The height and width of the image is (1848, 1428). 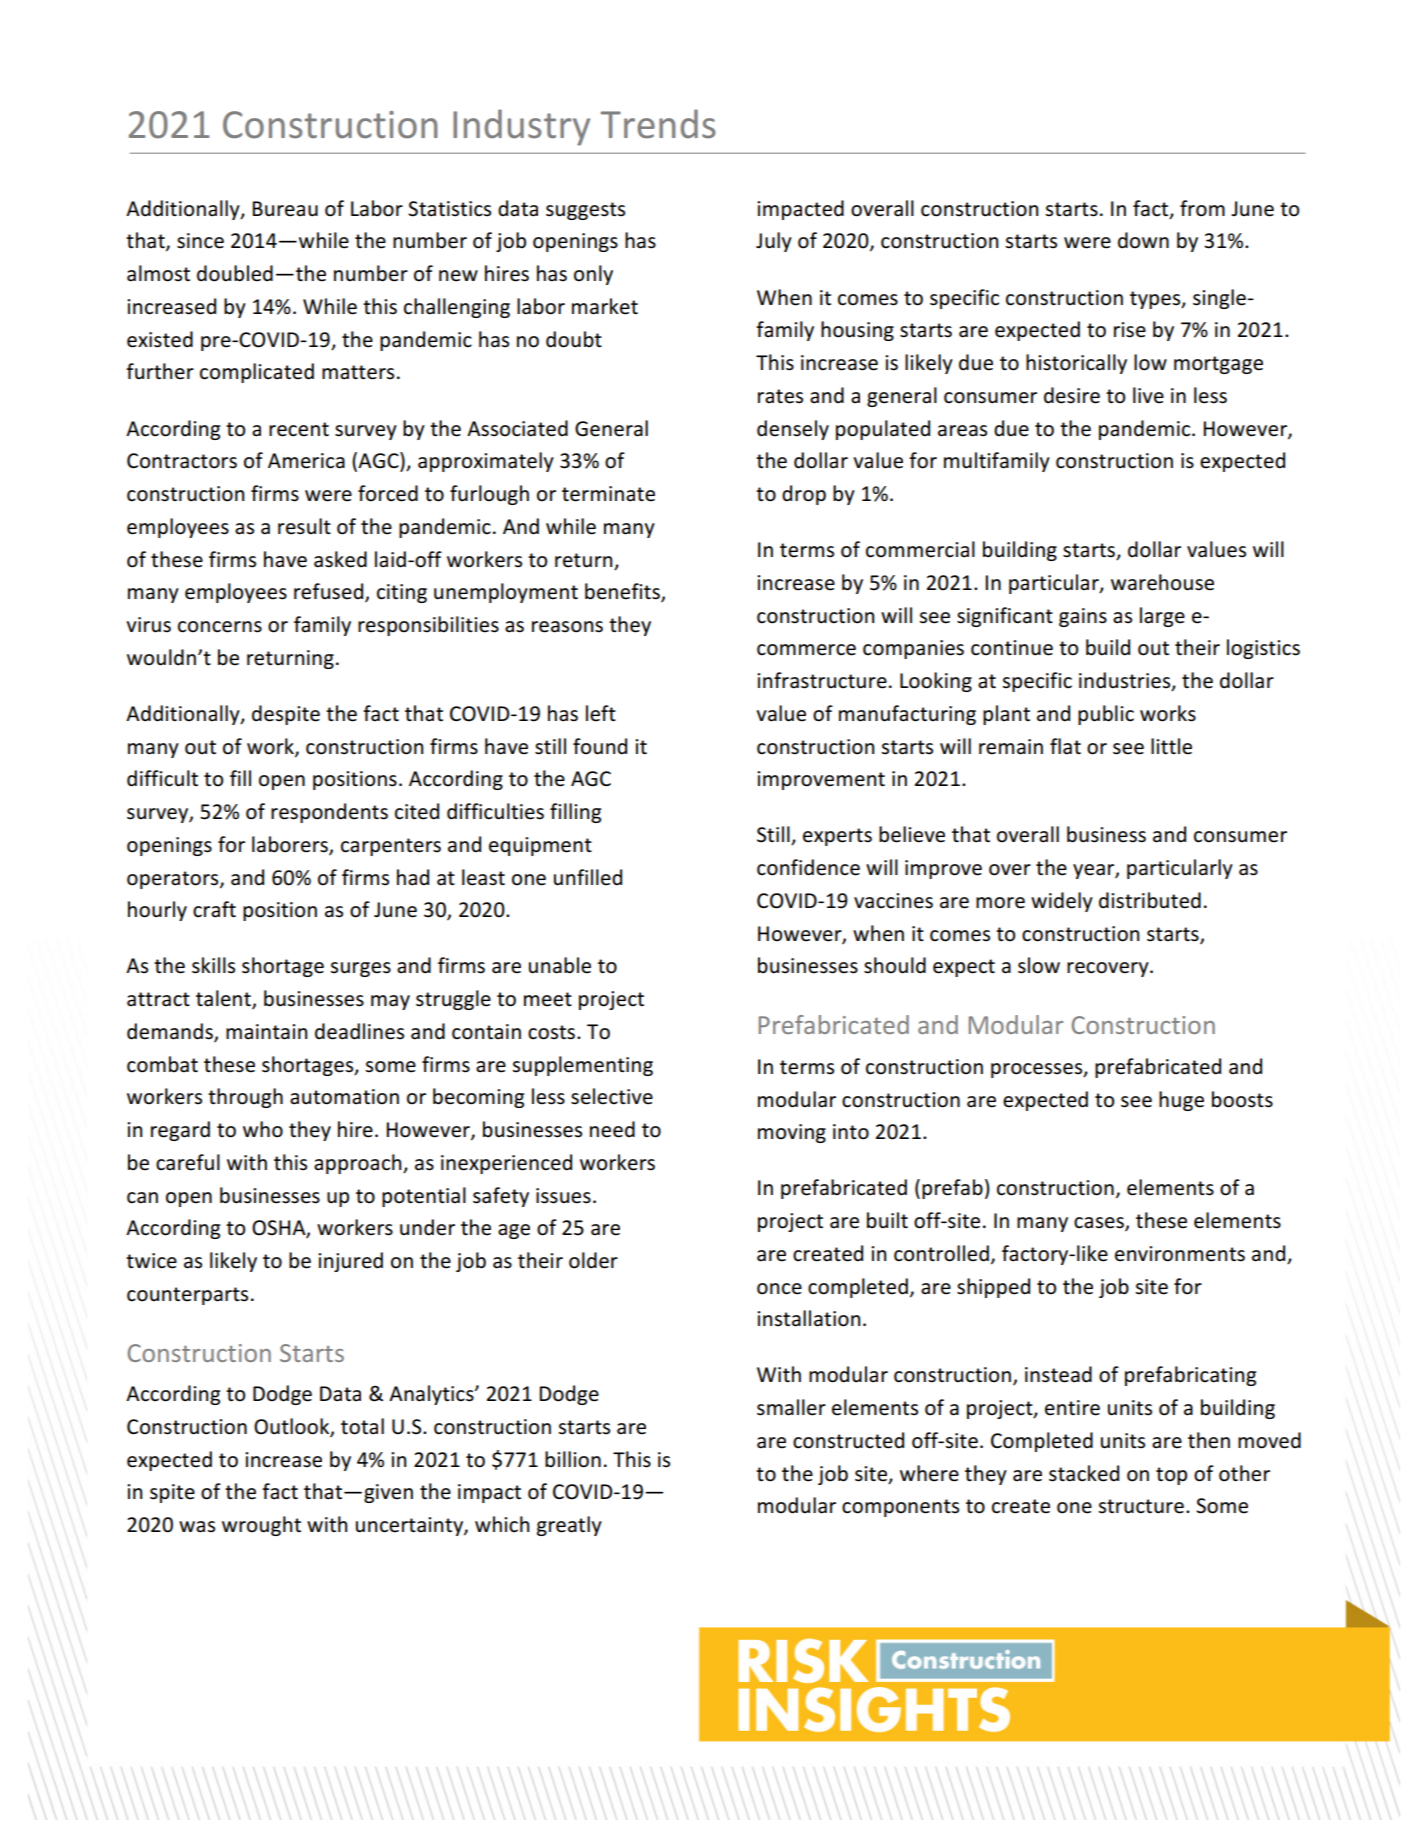 What do you see at coordinates (1150, 900) in the image?
I see `distributed` at bounding box center [1150, 900].
